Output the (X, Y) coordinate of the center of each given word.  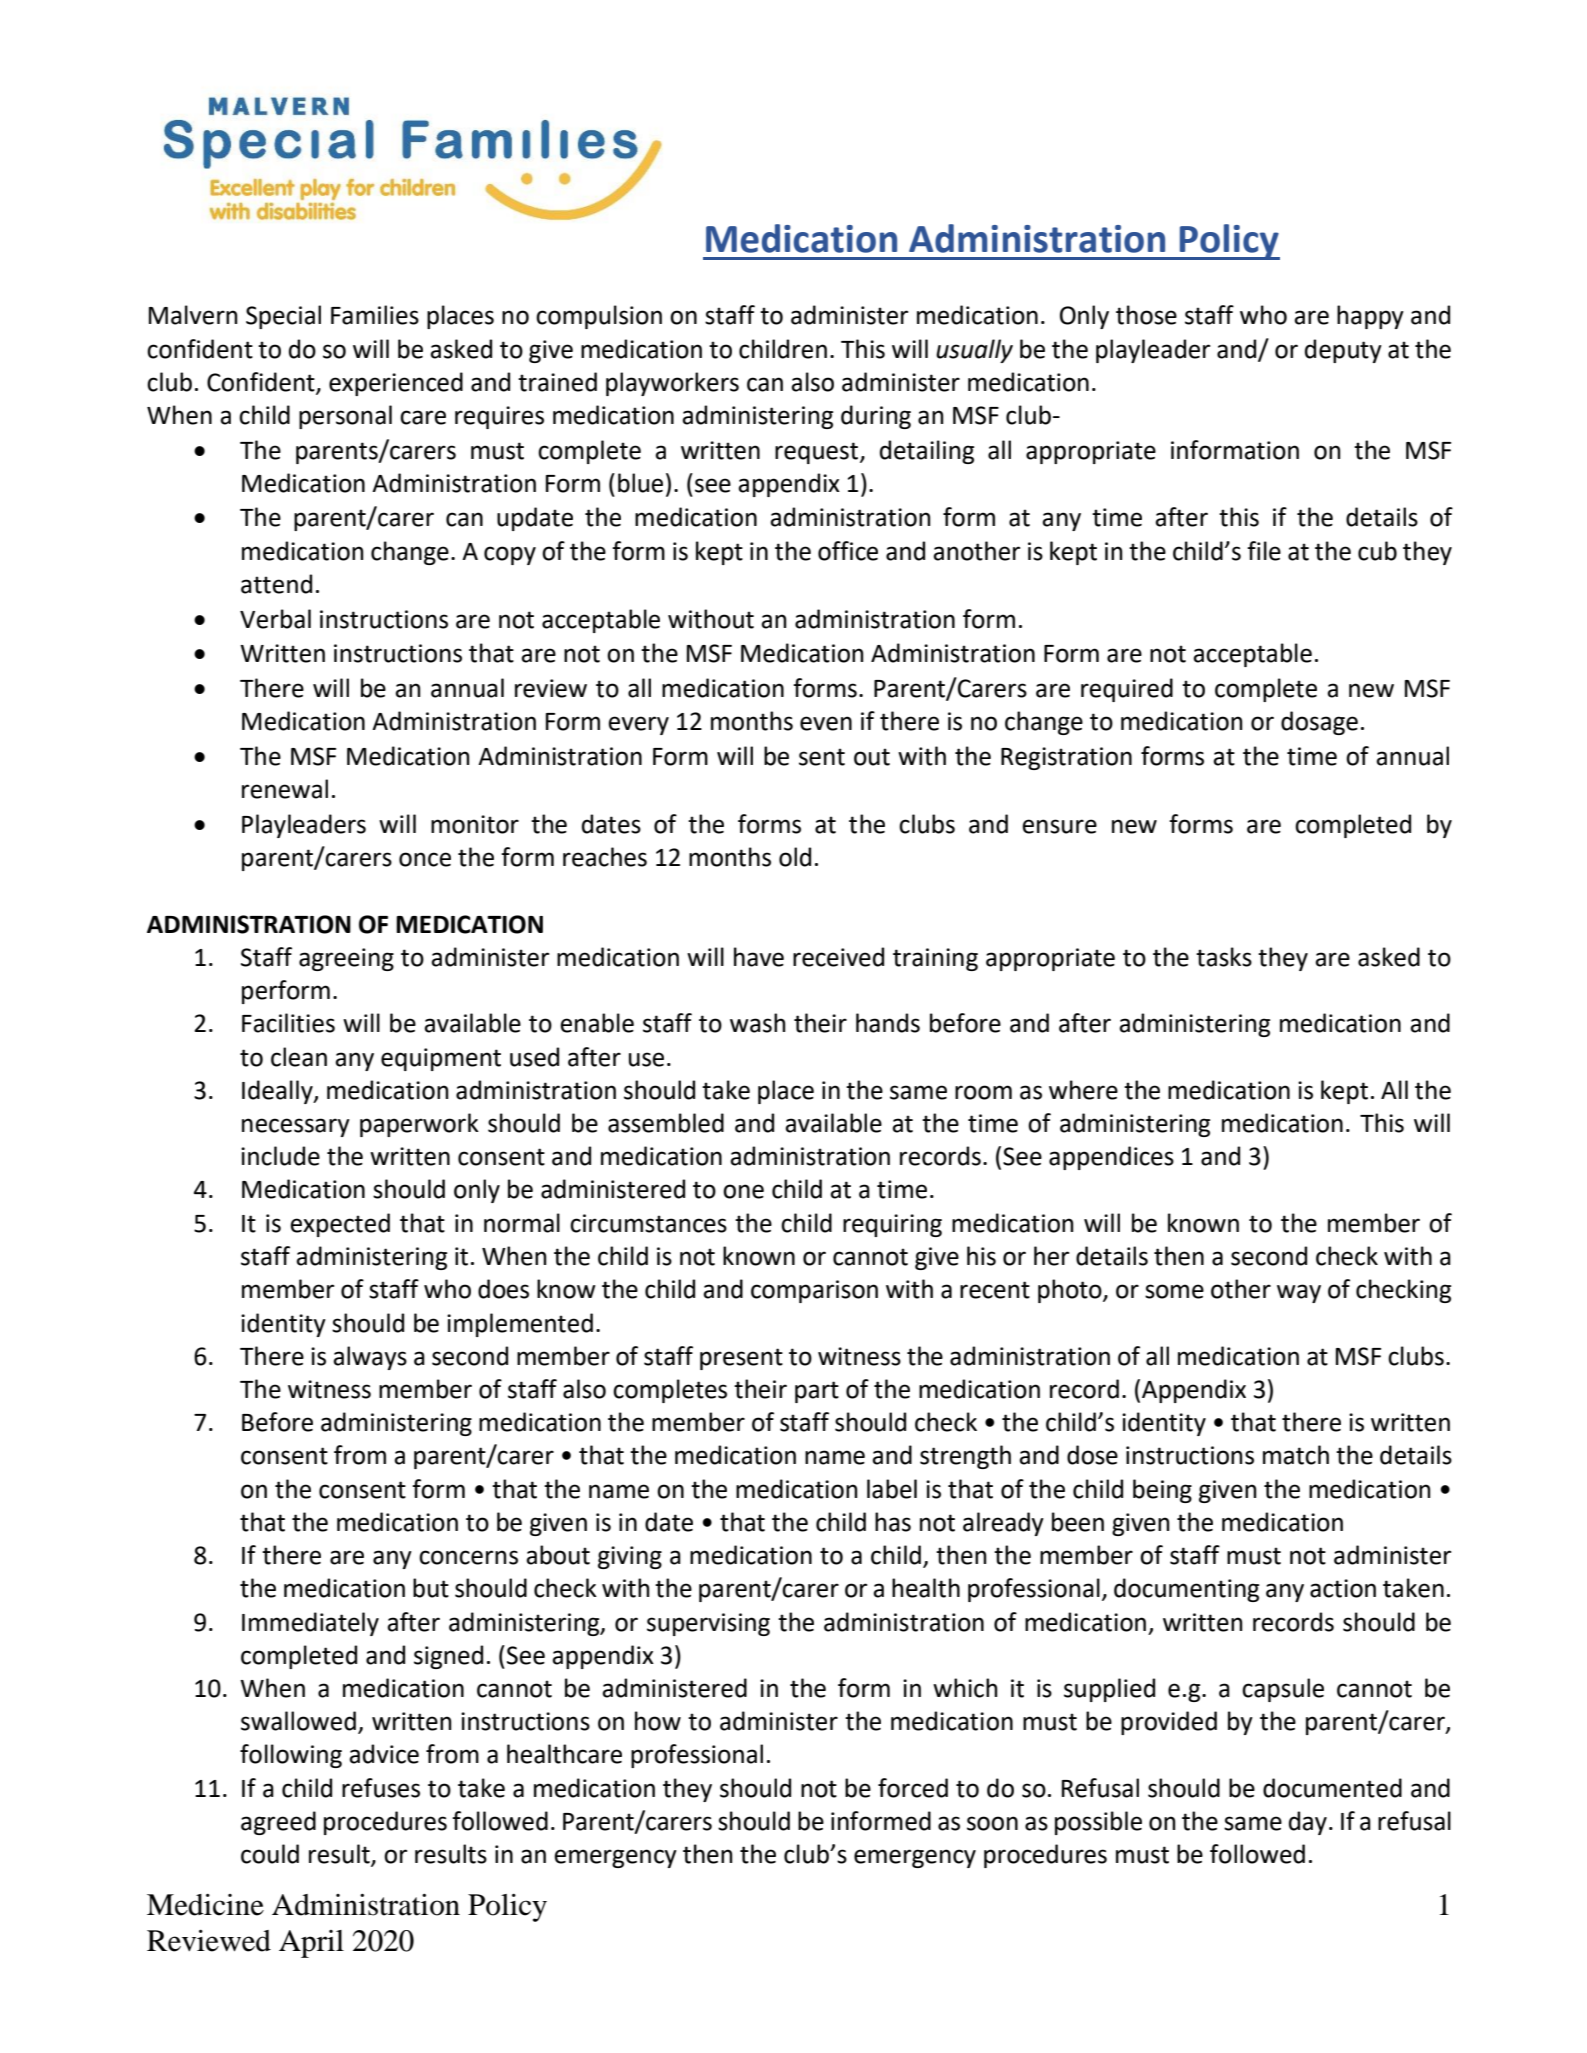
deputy (1343, 351)
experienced (396, 384)
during (876, 417)
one (743, 1191)
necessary (296, 1127)
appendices (1111, 1158)
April (311, 1944)
